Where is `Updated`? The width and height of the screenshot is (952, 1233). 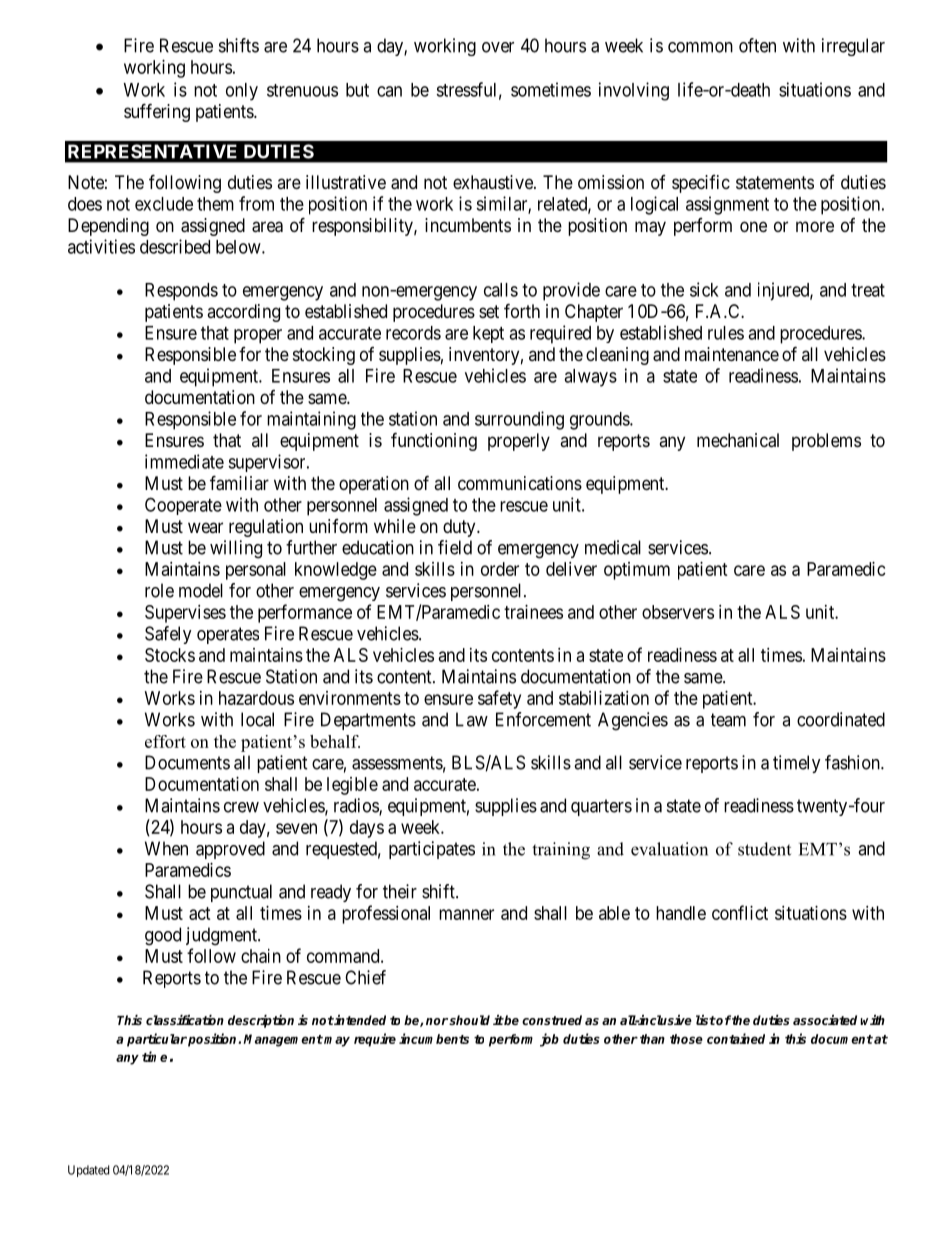
Updated is located at coordinates (88, 1171).
